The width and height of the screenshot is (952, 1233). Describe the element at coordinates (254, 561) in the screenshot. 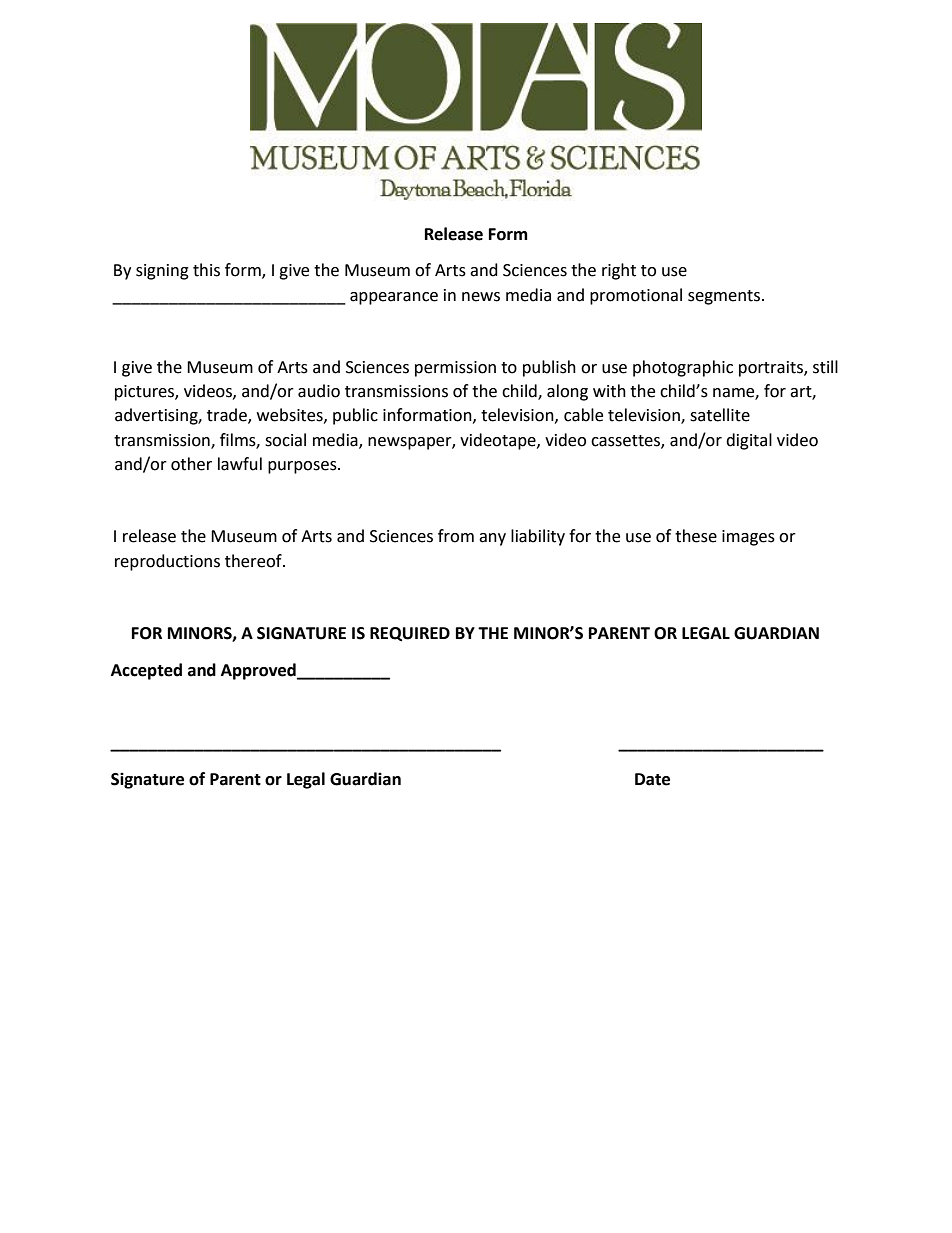

I see `thereof` at that location.
